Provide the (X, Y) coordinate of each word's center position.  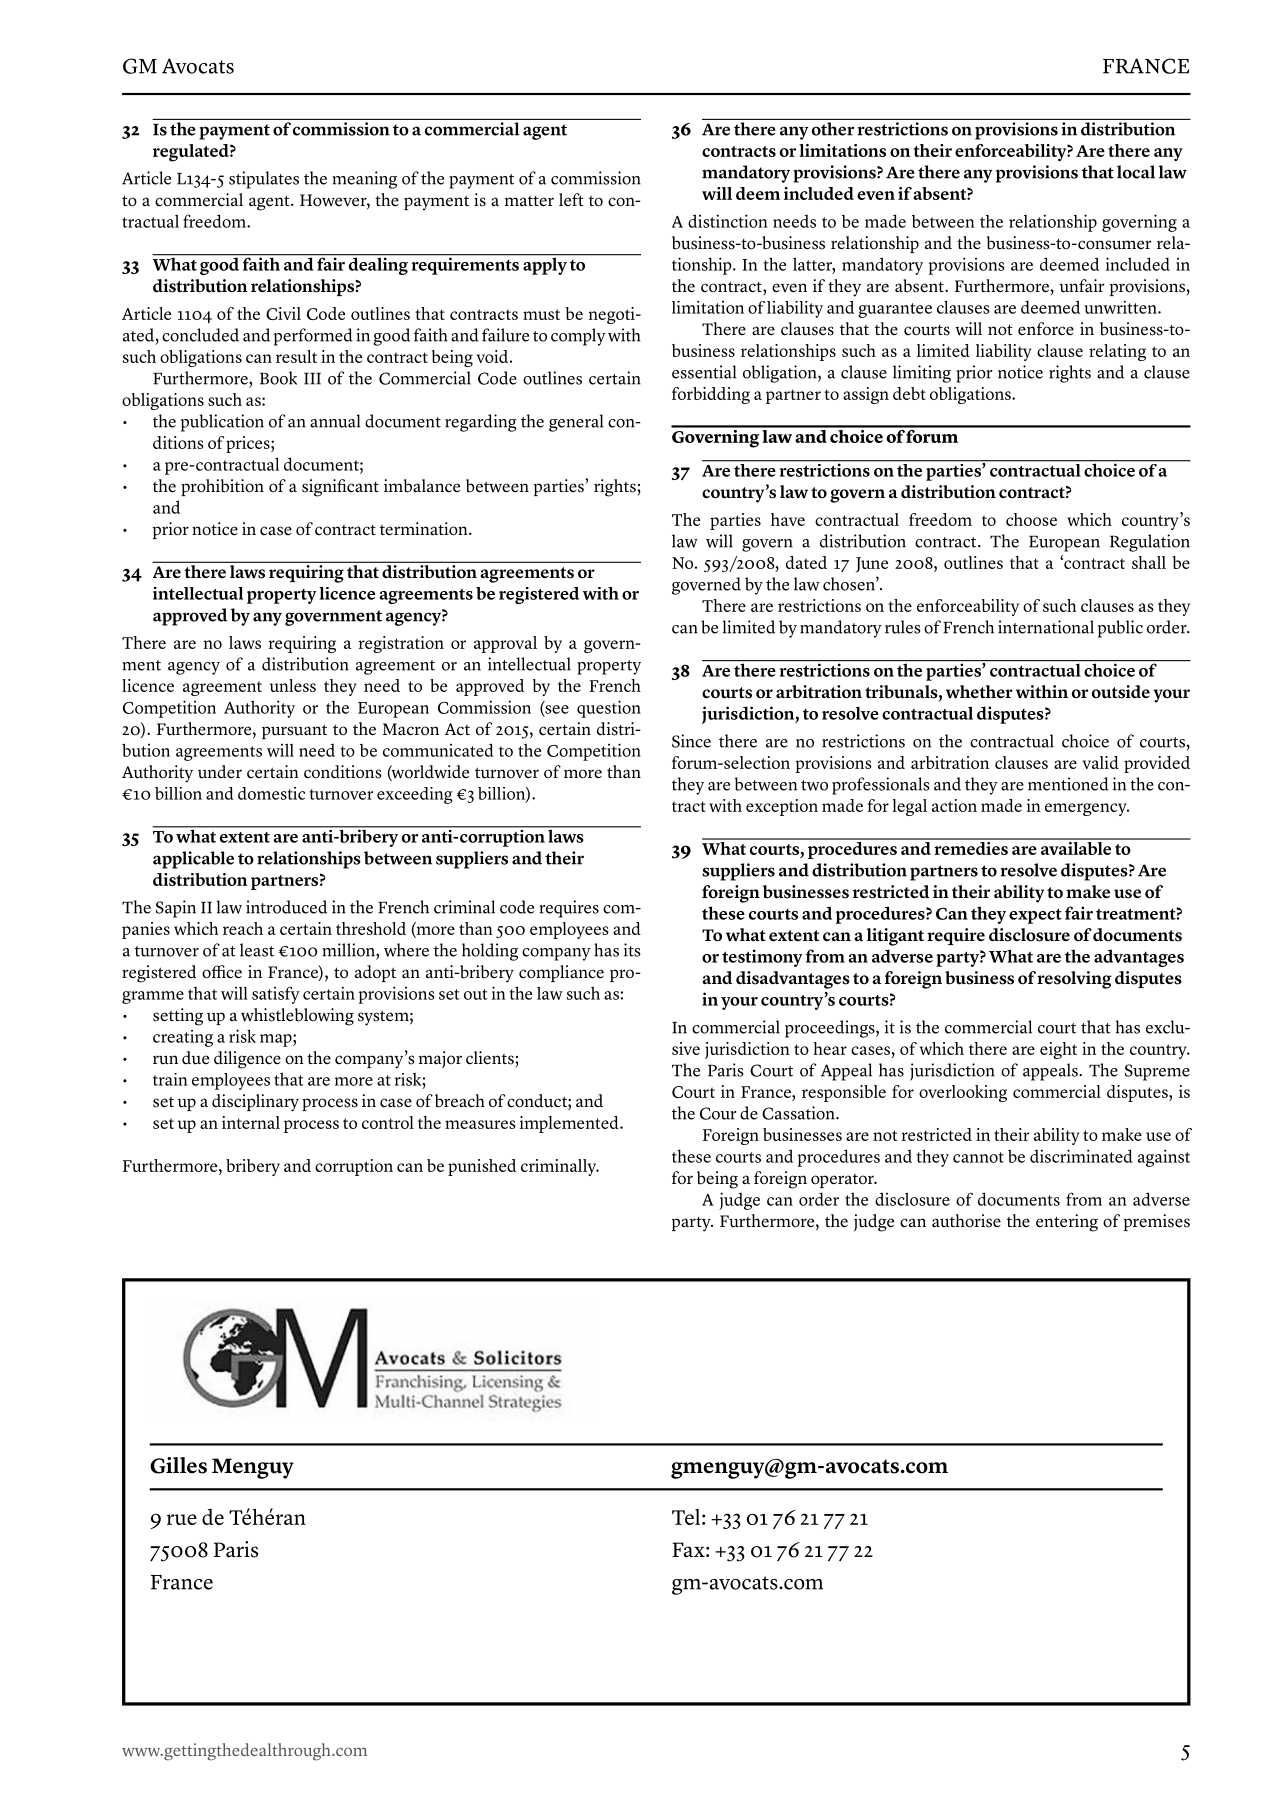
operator (843, 1181)
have (788, 519)
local (1136, 172)
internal (251, 1122)
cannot (978, 1157)
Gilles (178, 1465)
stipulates (264, 180)
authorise (966, 1221)
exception (782, 807)
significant (340, 488)
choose (1031, 519)
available (1076, 847)
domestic (271, 793)
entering (1067, 1223)
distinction (728, 221)
